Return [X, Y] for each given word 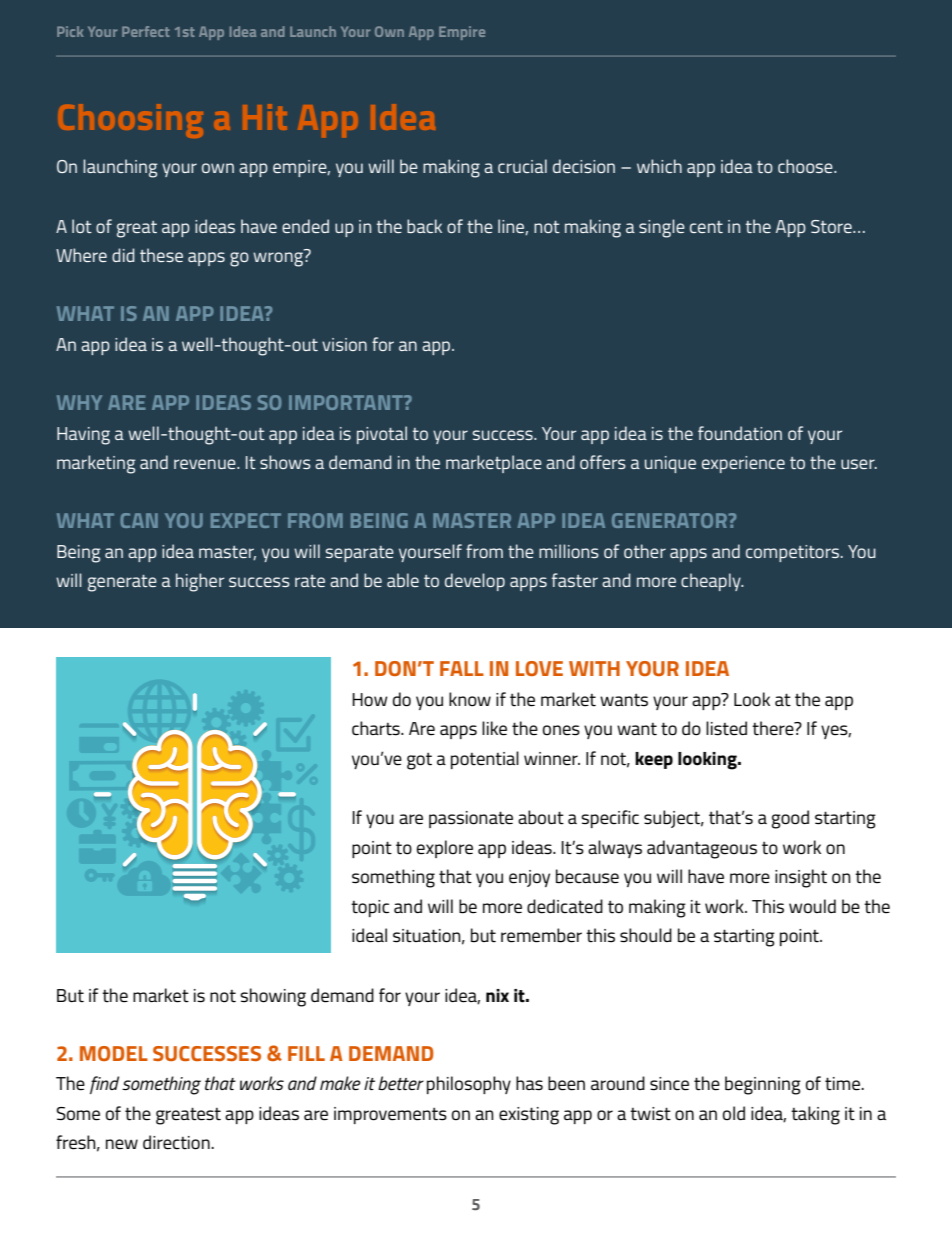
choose [806, 166]
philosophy [469, 1085]
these [161, 255]
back [424, 226]
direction [177, 1142]
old [734, 1113]
